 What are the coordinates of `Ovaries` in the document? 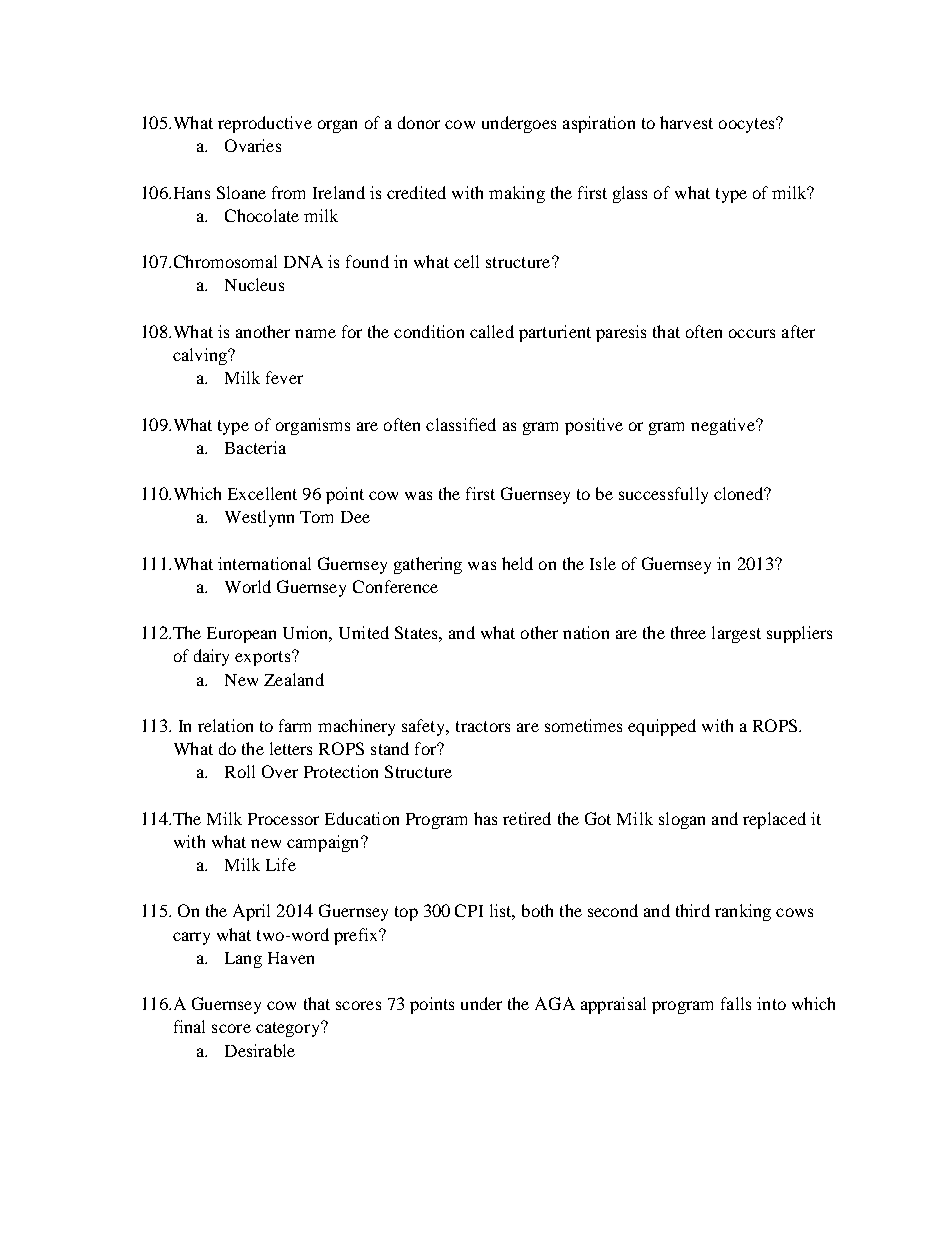 It's located at (253, 145).
